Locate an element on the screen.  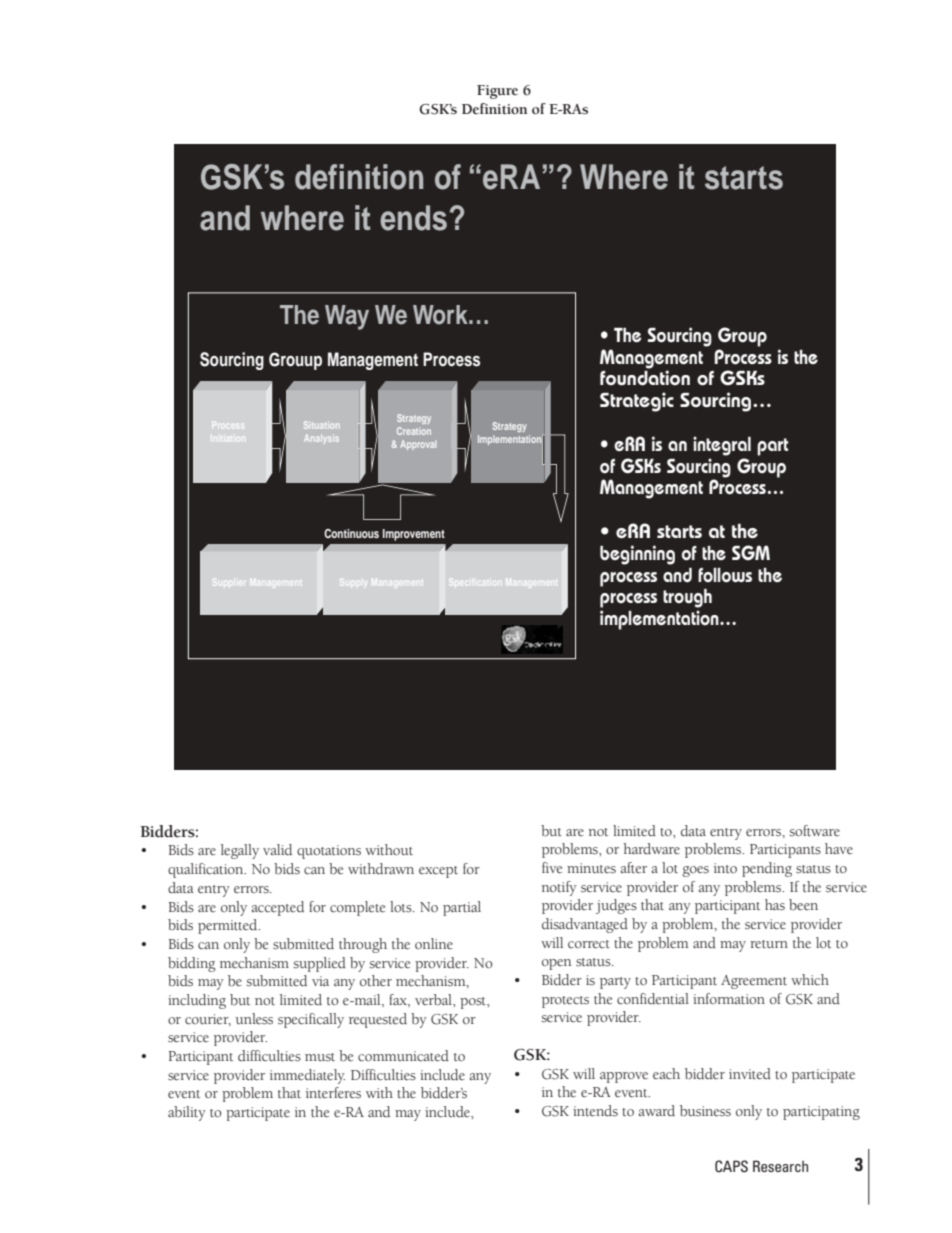
integral is located at coordinates (722, 446).
